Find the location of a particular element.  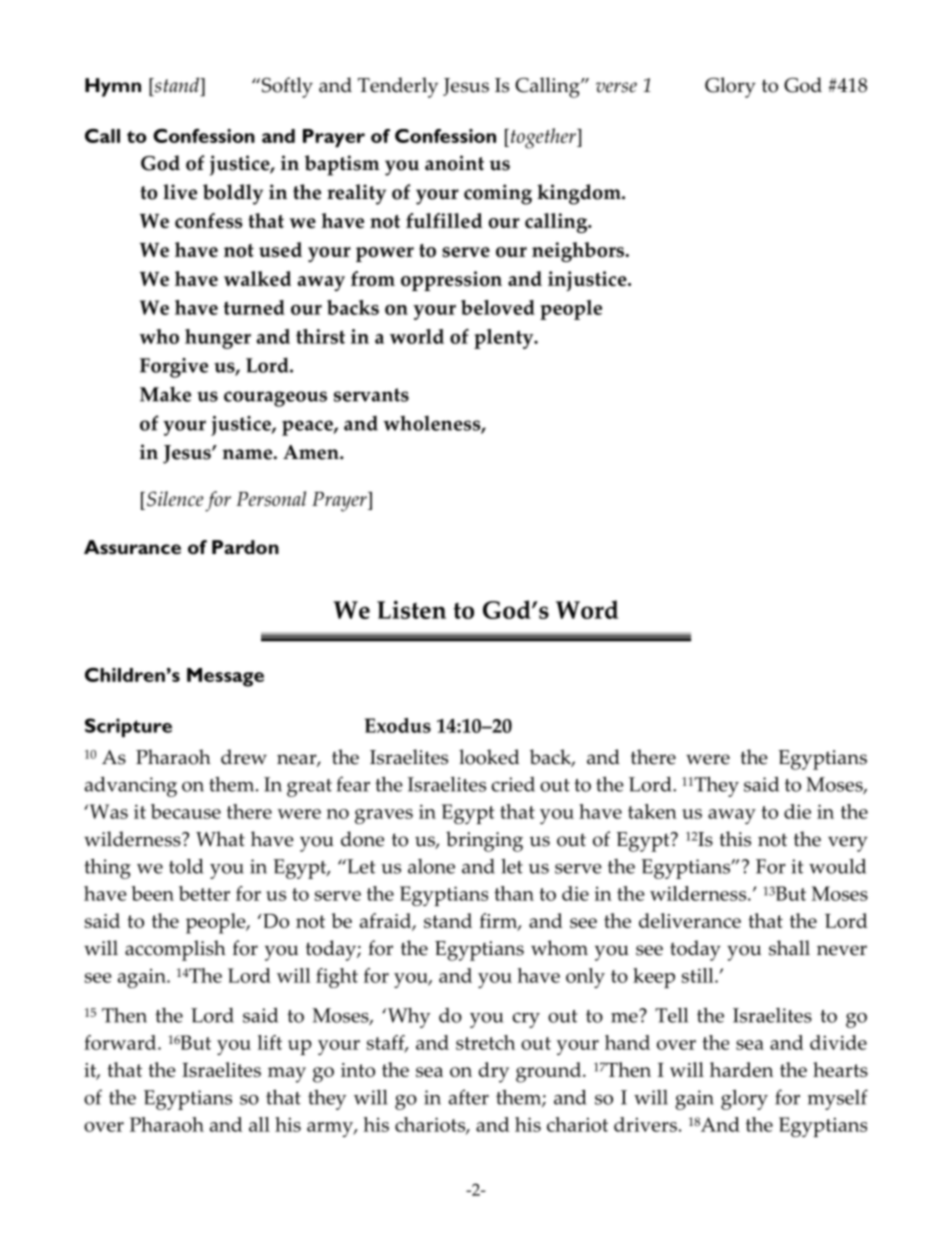

Pardon is located at coordinates (245, 547).
